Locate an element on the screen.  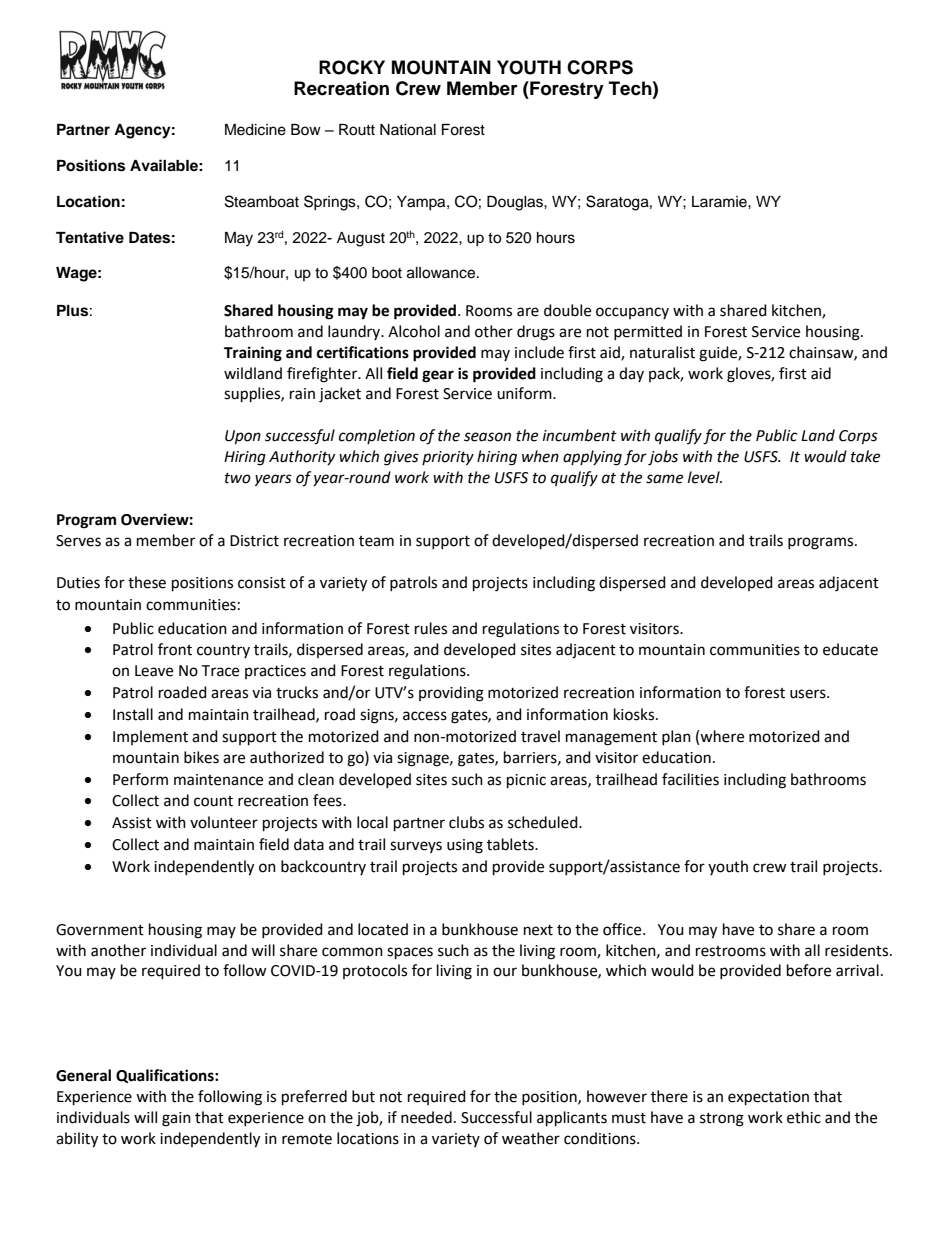
educate is located at coordinates (850, 649).
